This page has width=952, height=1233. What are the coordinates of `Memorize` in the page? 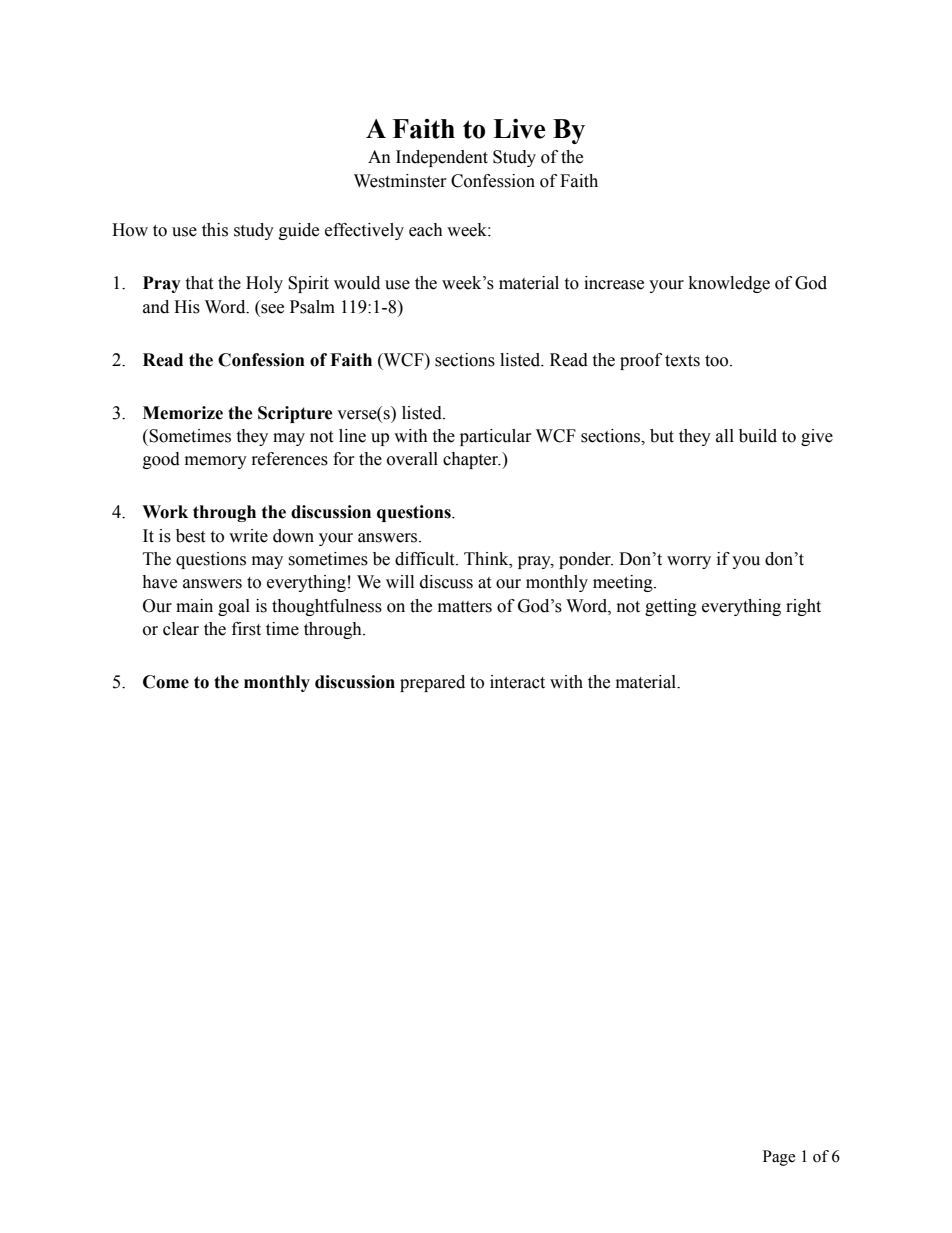 It's located at (183, 413).
